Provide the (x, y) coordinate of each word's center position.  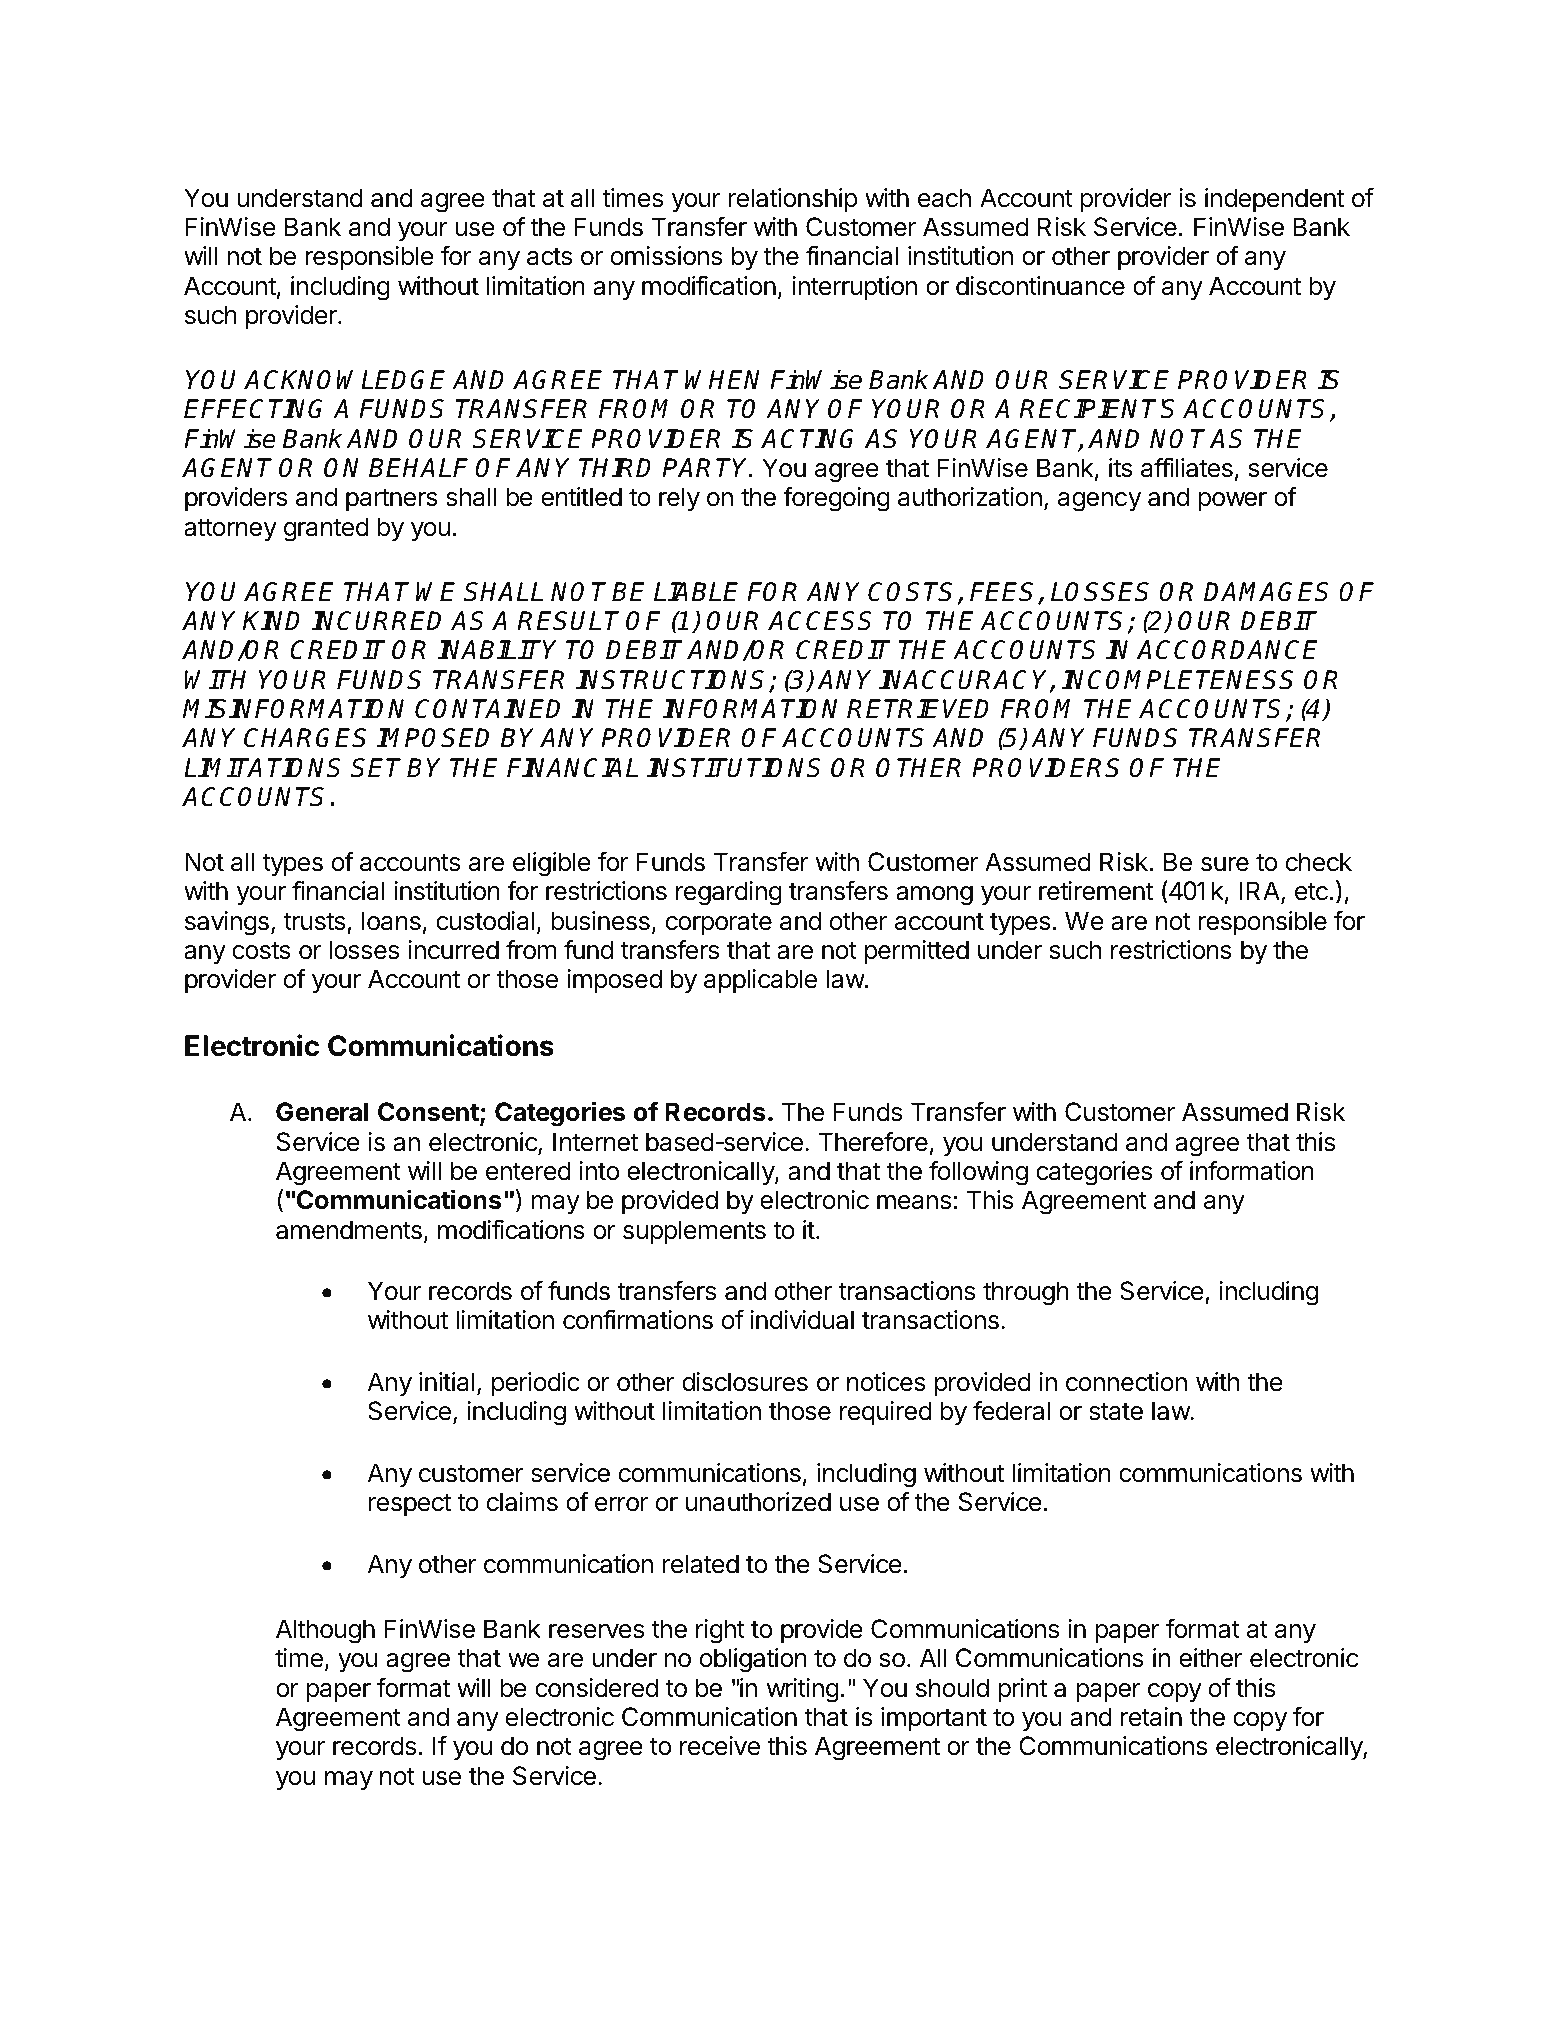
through (1026, 1293)
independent (1274, 200)
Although (325, 1631)
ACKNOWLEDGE (344, 380)
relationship (793, 200)
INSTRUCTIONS (673, 681)
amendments (349, 1230)
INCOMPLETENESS (1177, 680)
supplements (694, 1232)
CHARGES (305, 738)
